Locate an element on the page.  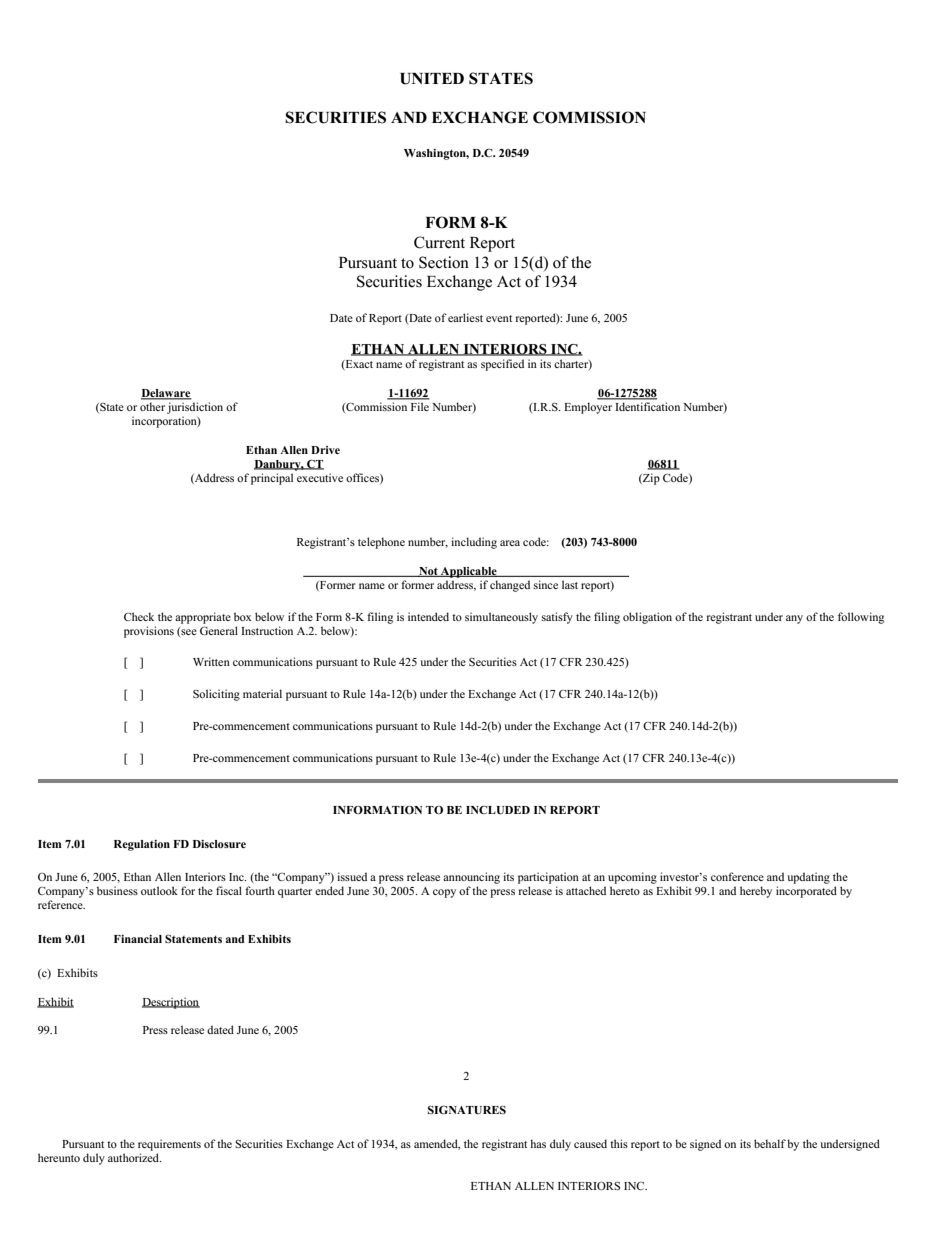
Check is located at coordinates (139, 616).
